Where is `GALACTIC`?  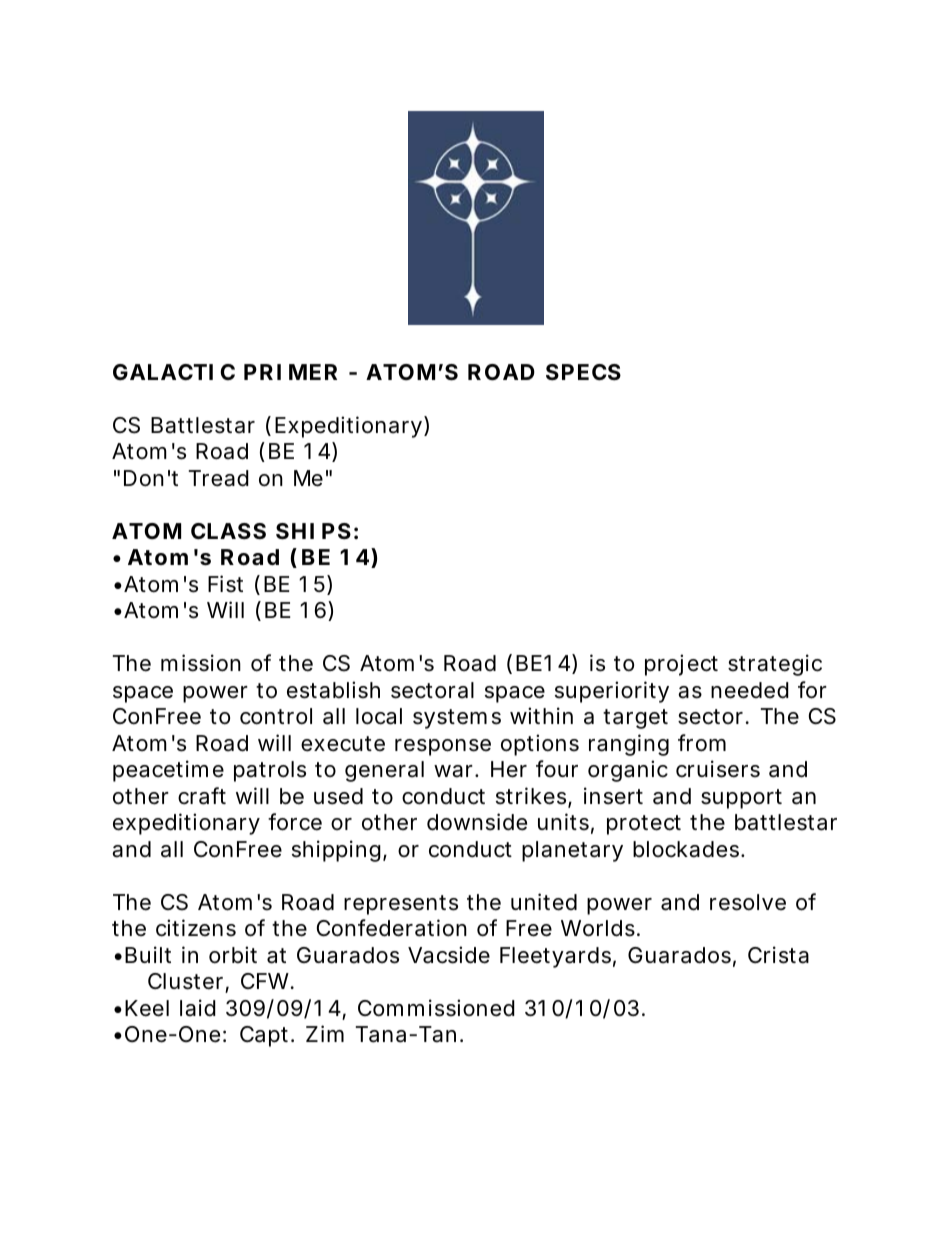
GALACTIC is located at coordinates (174, 372).
